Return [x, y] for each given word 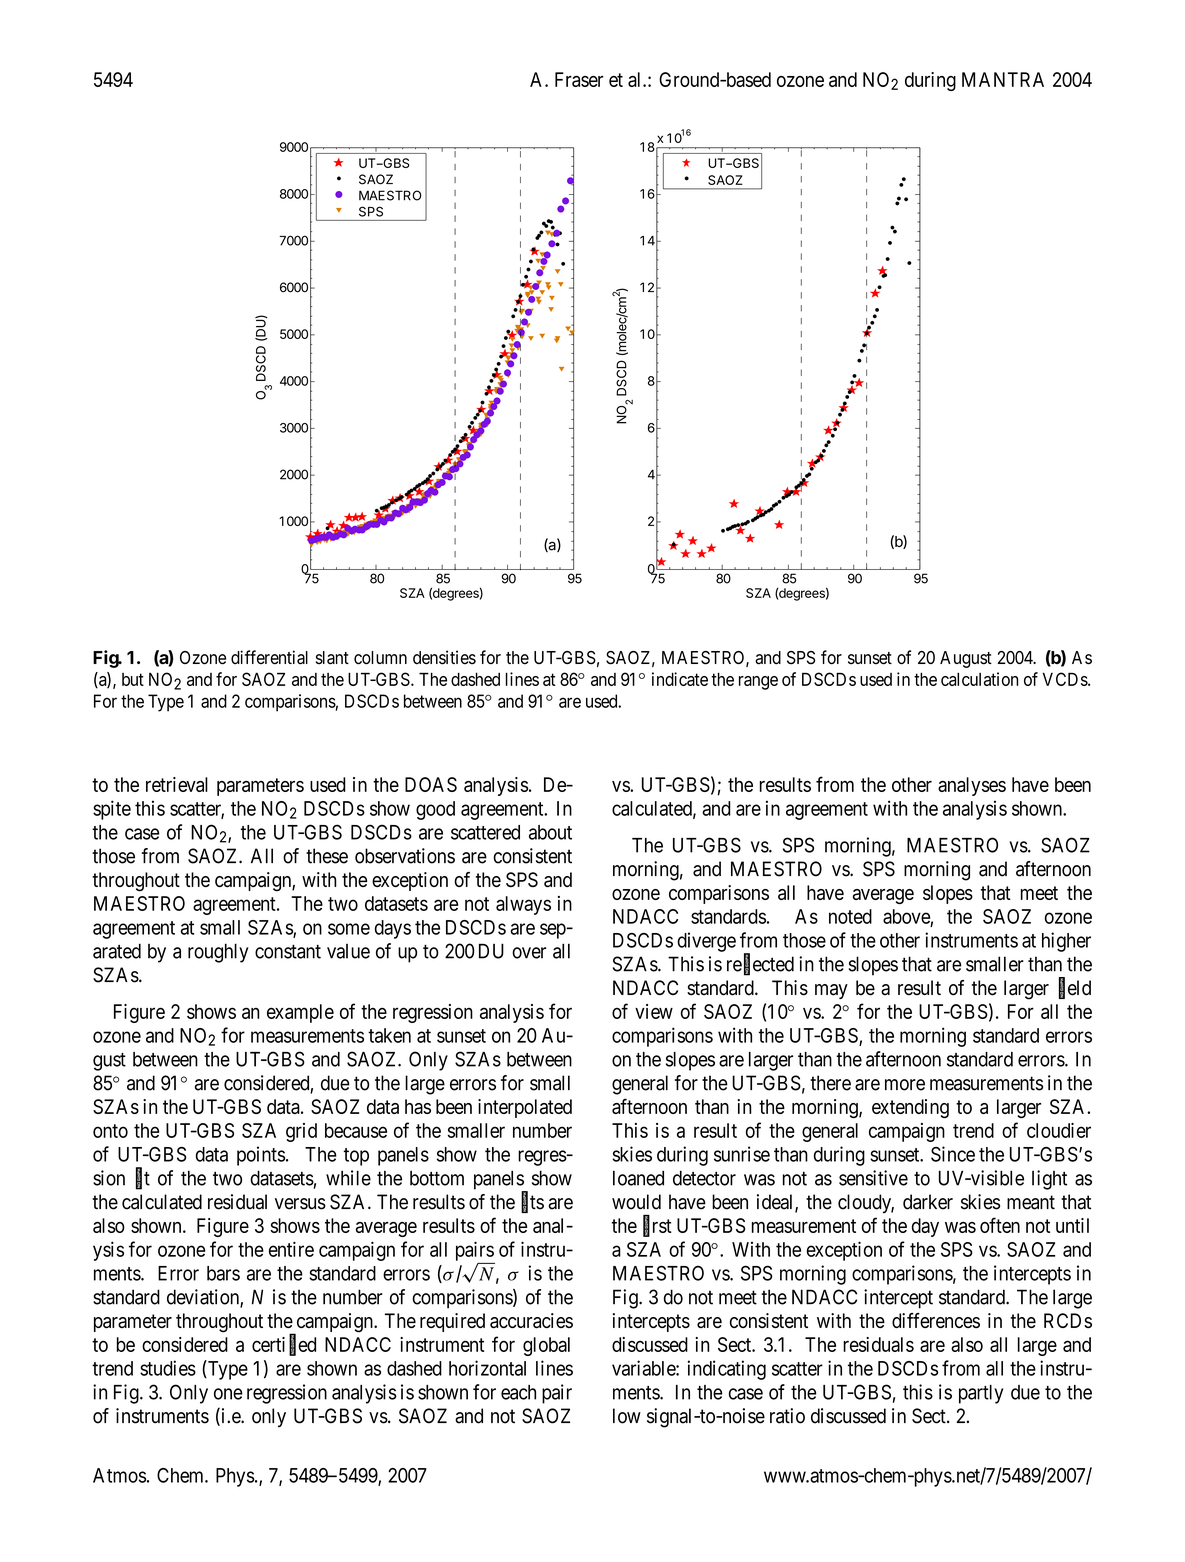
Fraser [579, 79]
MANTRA [1003, 79]
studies [168, 1368]
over [529, 953]
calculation [979, 679]
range [758, 683]
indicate [680, 679]
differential [269, 657]
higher [1066, 942]
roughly [218, 953]
